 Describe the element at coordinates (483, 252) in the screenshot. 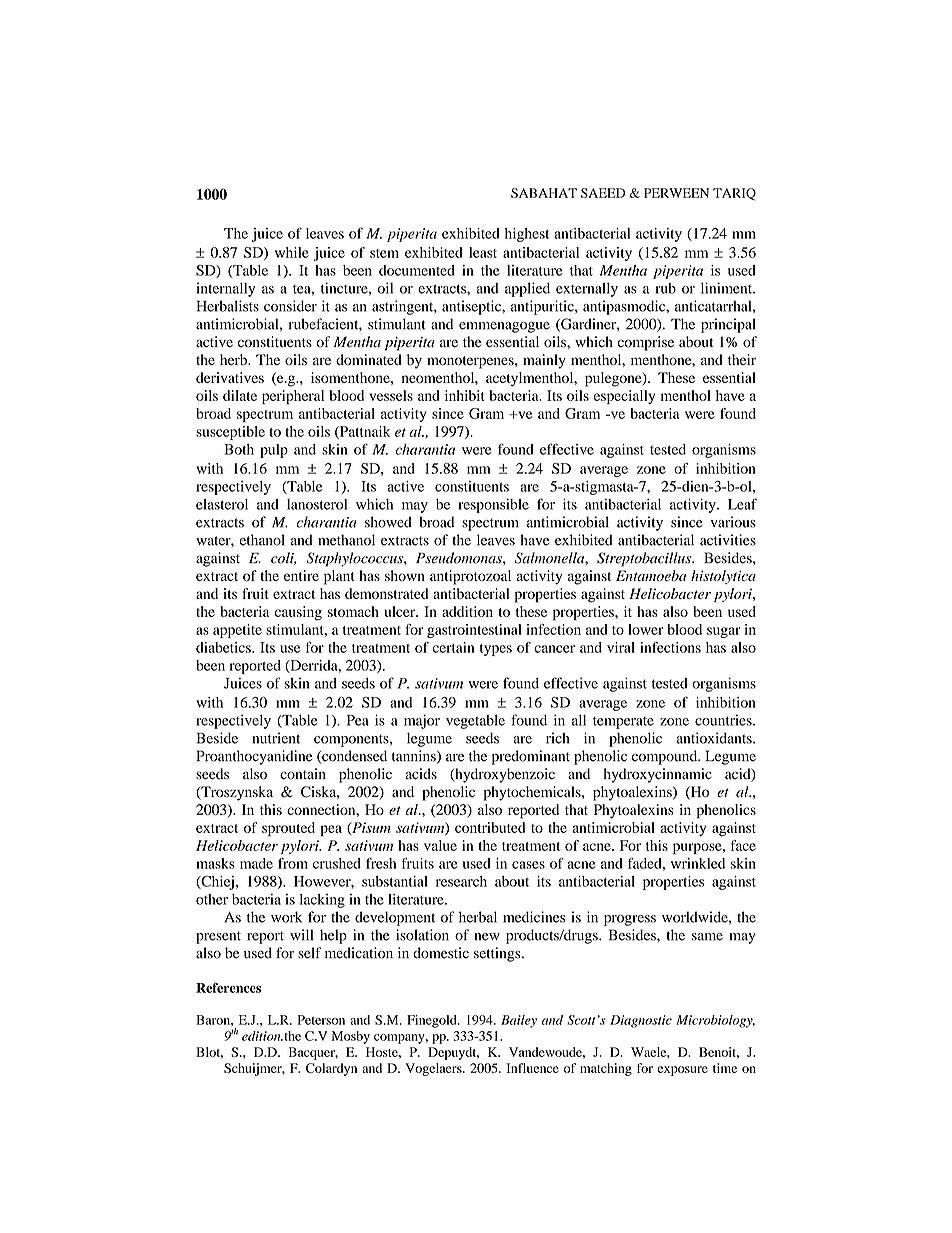

I see `least` at that location.
